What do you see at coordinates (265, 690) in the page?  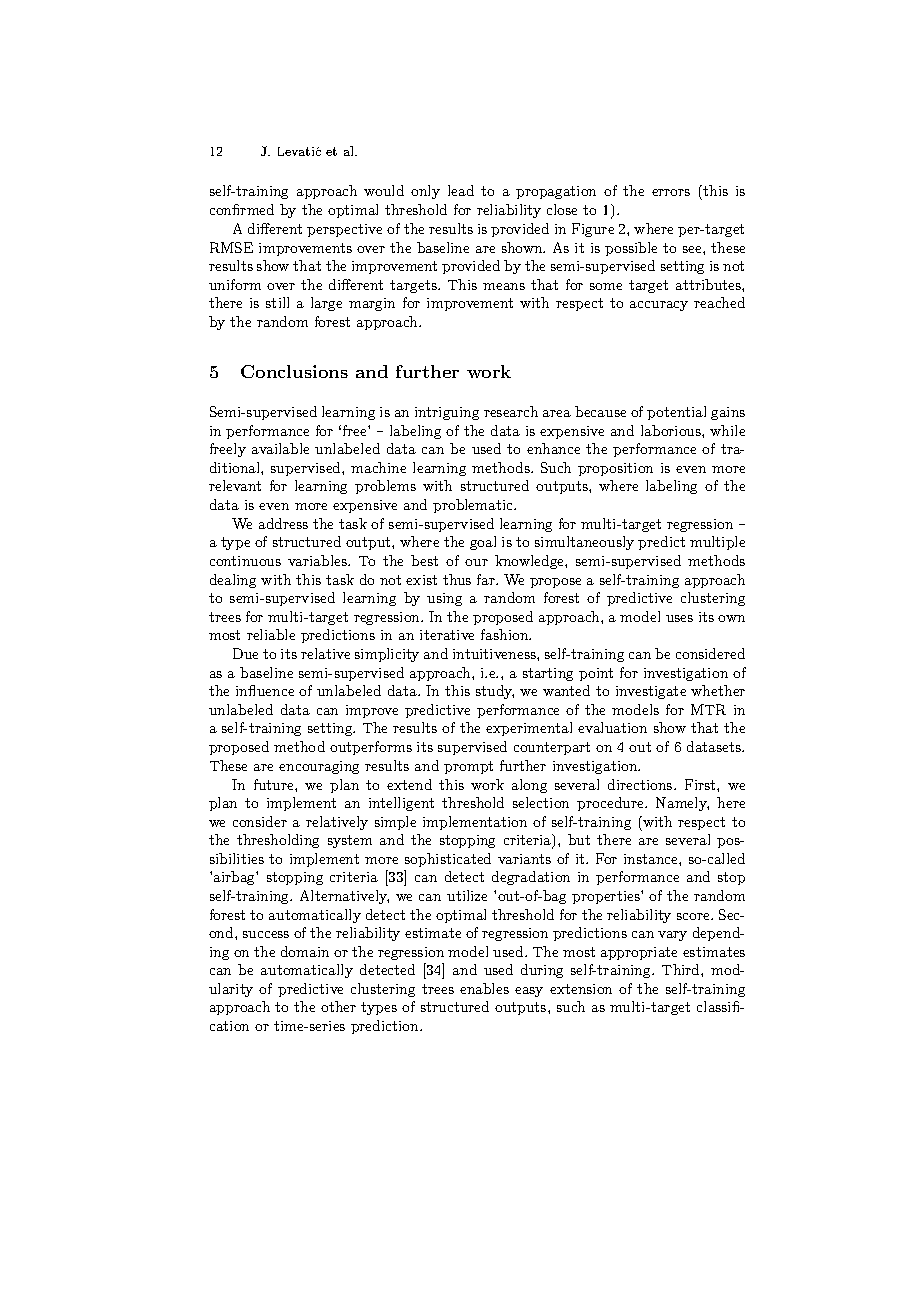 I see `influence` at bounding box center [265, 690].
